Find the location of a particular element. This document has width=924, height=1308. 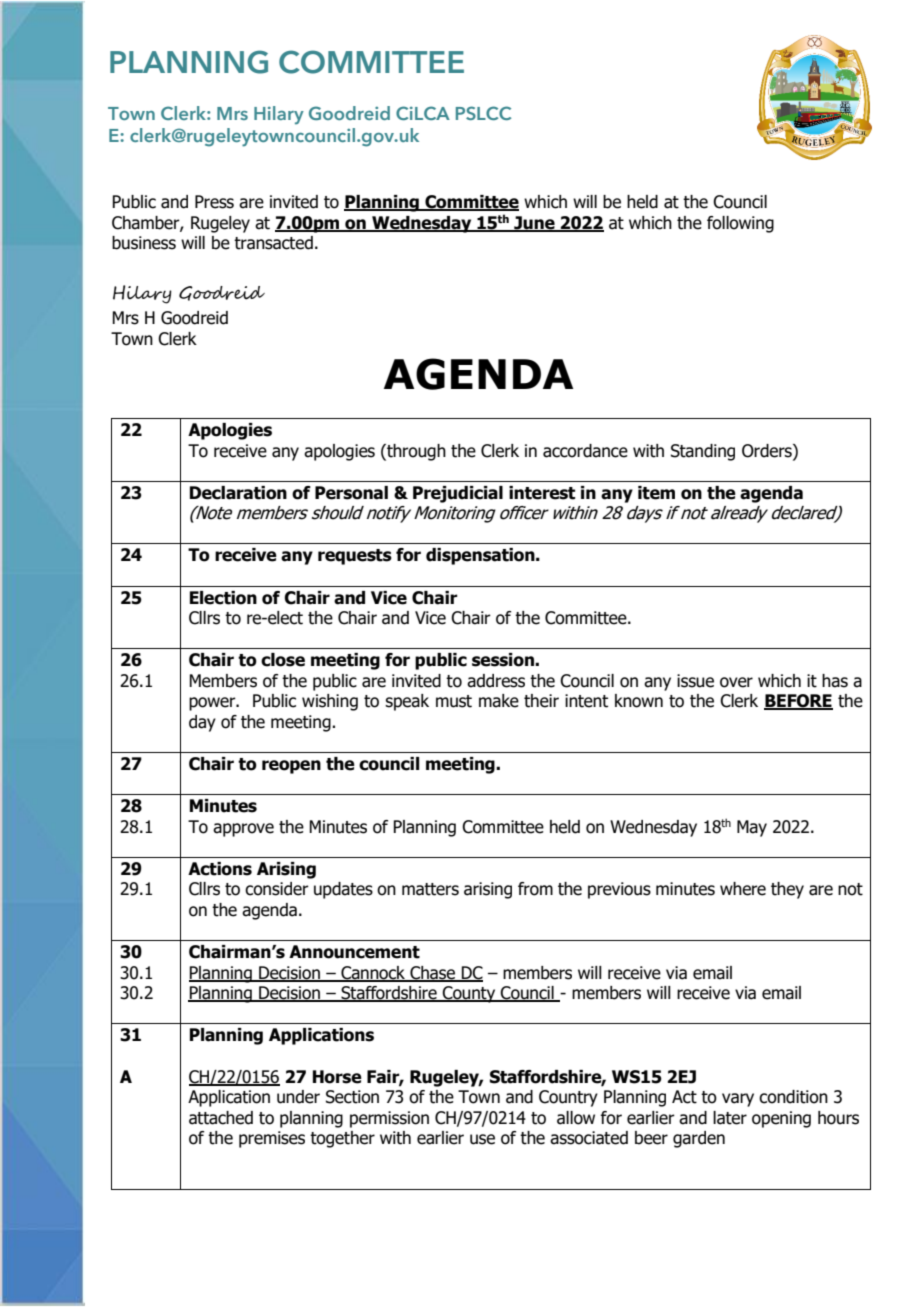

June is located at coordinates (534, 223).
